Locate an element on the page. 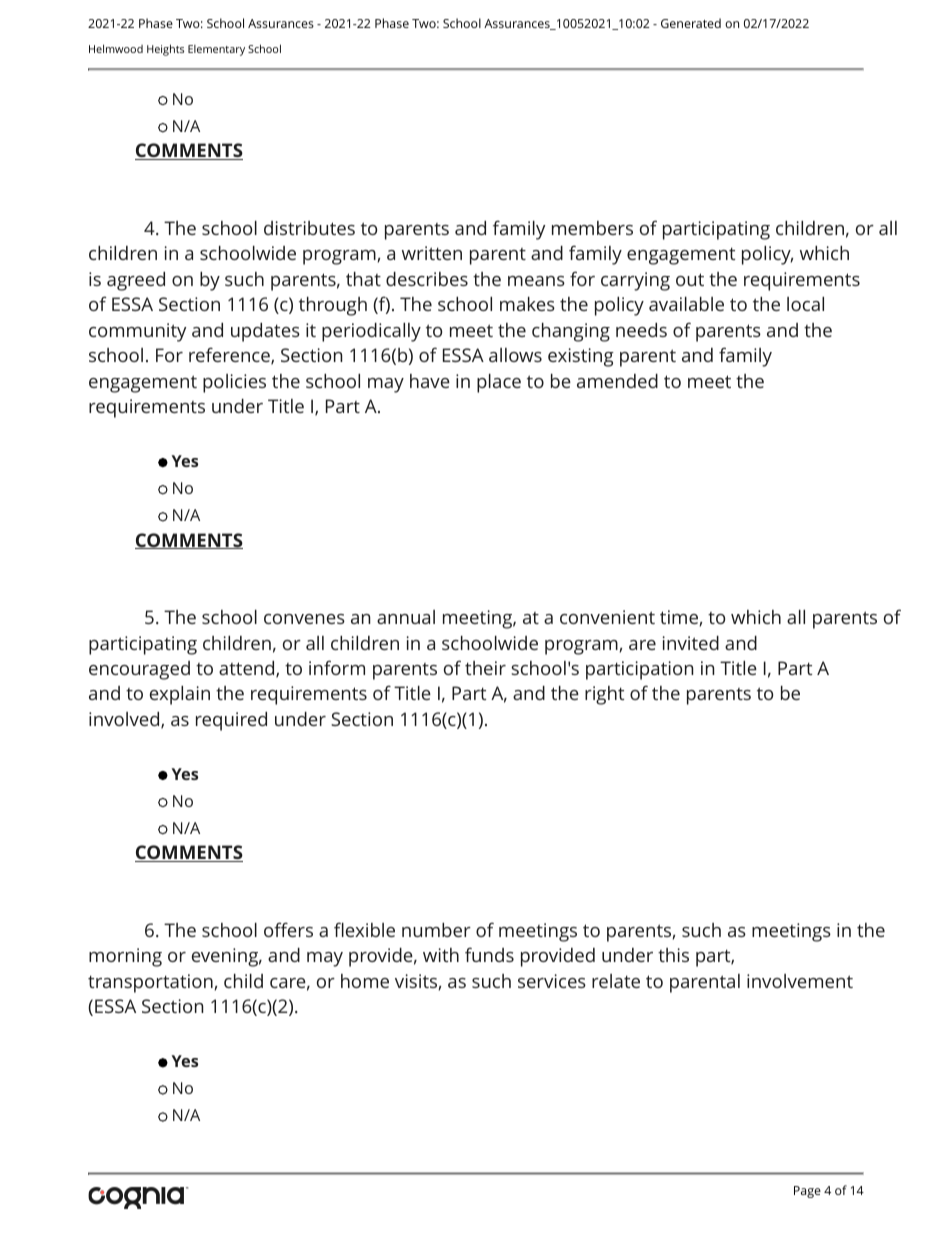 The image size is (952, 1233). Generated is located at coordinates (691, 23).
